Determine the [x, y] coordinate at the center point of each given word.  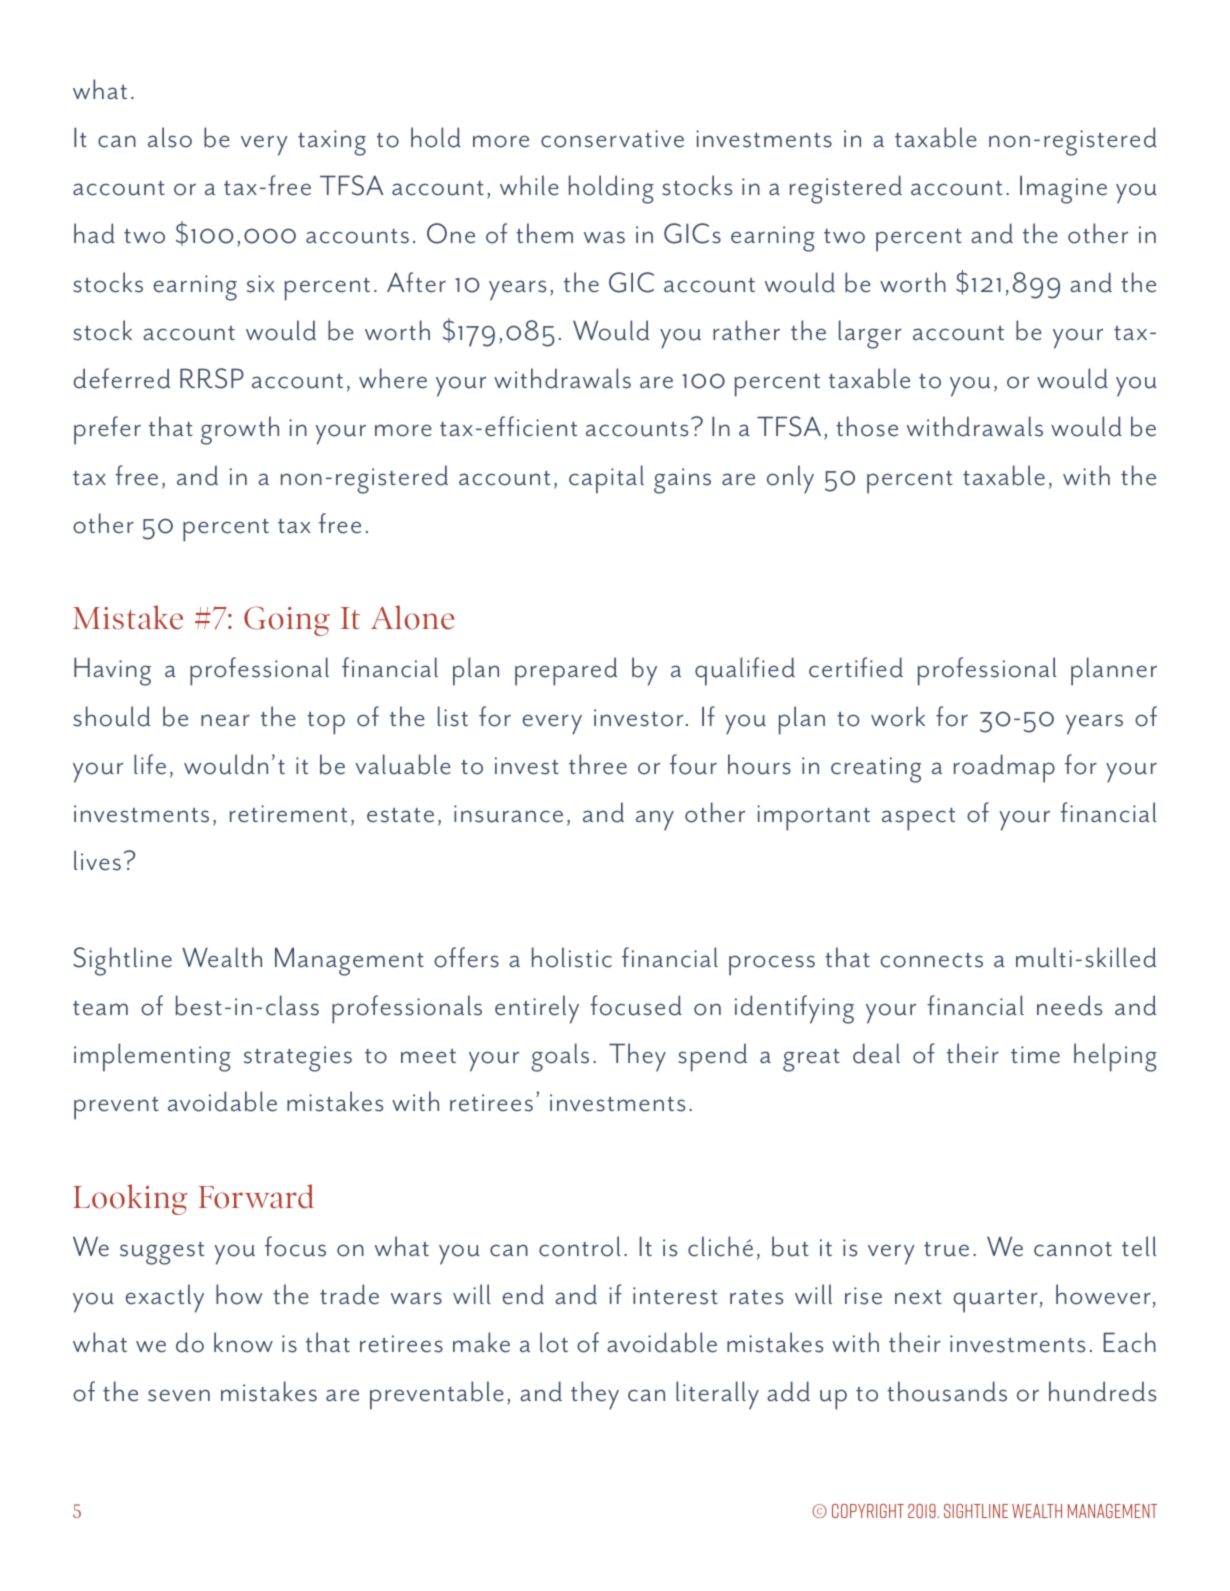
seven [179, 1395]
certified [856, 667]
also [170, 137]
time [1035, 1055]
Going [287, 621]
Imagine [1063, 189]
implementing [152, 1057]
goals [560, 1057]
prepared [566, 671]
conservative [612, 139]
